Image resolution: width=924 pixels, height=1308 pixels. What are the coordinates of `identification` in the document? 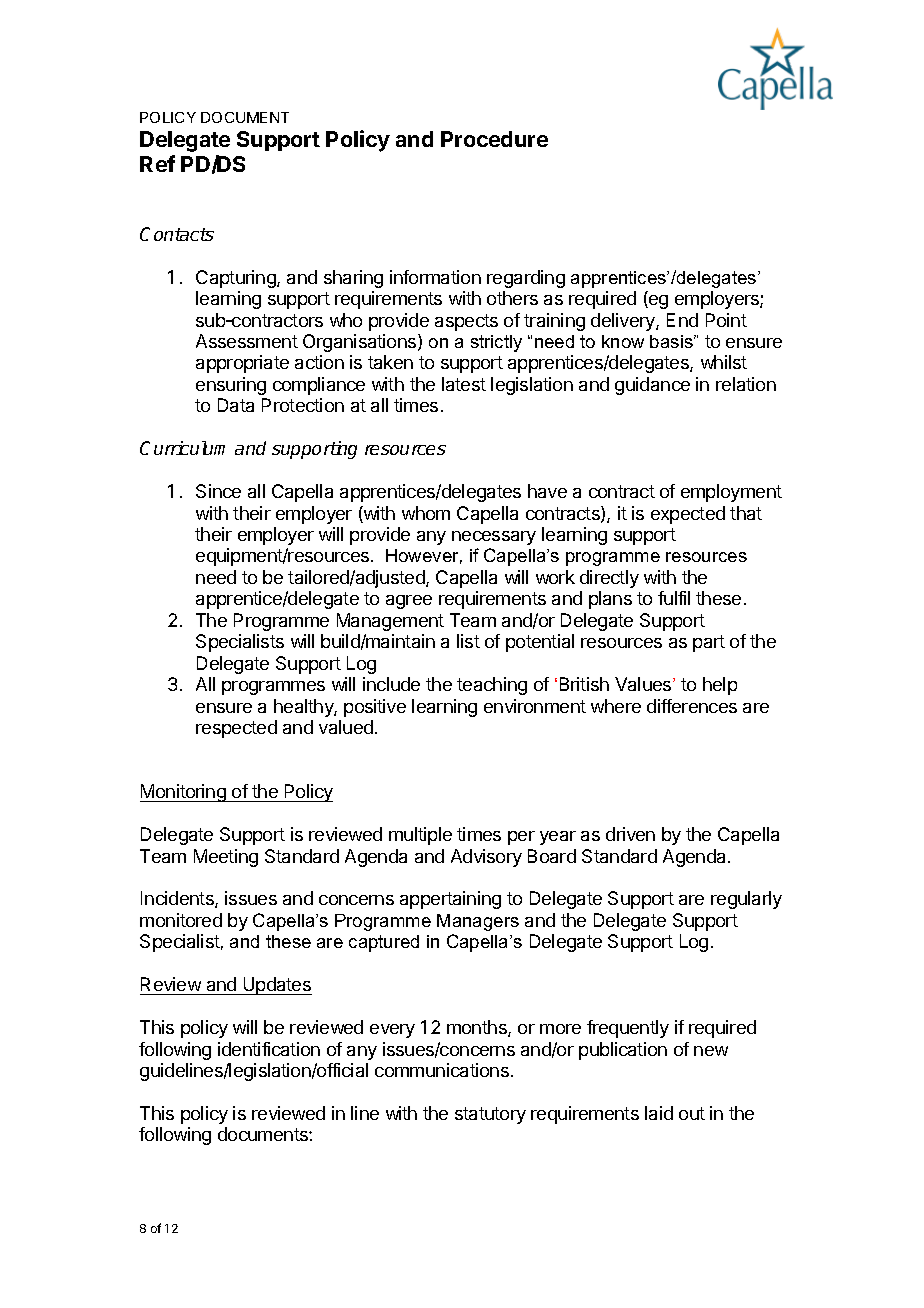 It's located at (269, 1049).
